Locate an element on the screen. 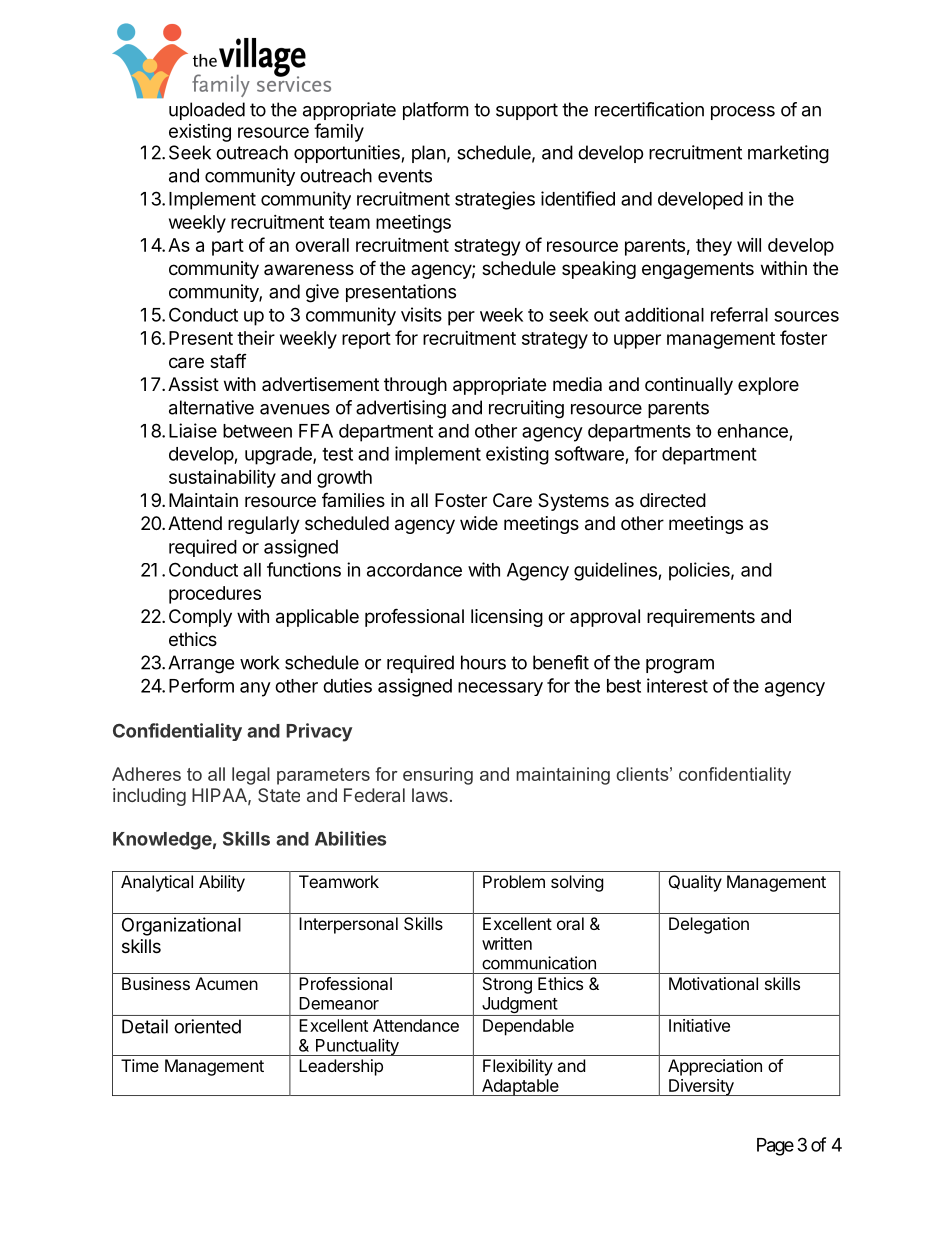 This screenshot has width=952, height=1233. Time is located at coordinates (140, 1065).
